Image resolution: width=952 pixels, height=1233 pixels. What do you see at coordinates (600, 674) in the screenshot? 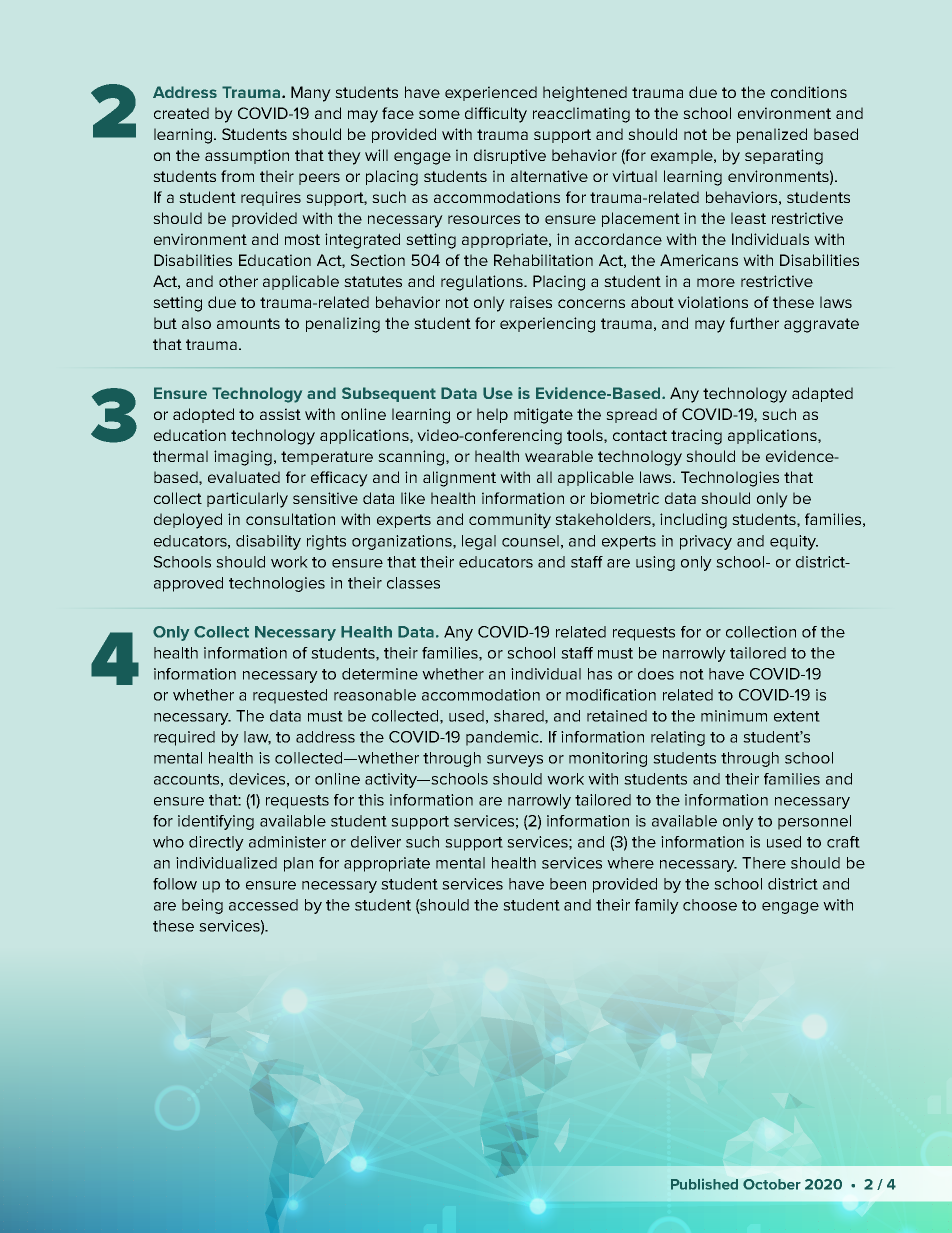
I see `has` at bounding box center [600, 674].
